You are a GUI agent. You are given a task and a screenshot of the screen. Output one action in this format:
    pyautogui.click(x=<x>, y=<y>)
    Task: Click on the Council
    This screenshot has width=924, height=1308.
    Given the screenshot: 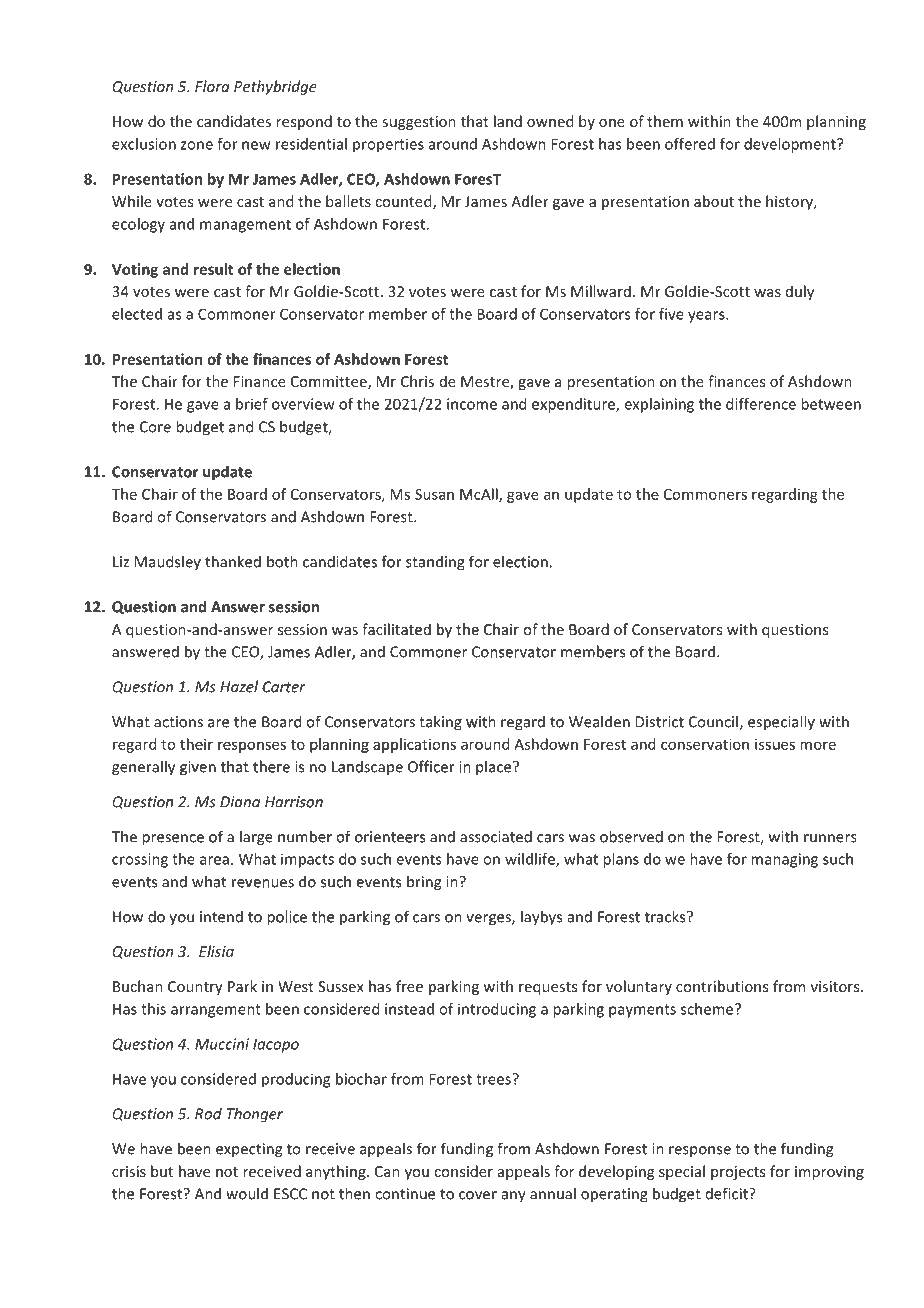 What is the action you would take?
    pyautogui.click(x=713, y=721)
